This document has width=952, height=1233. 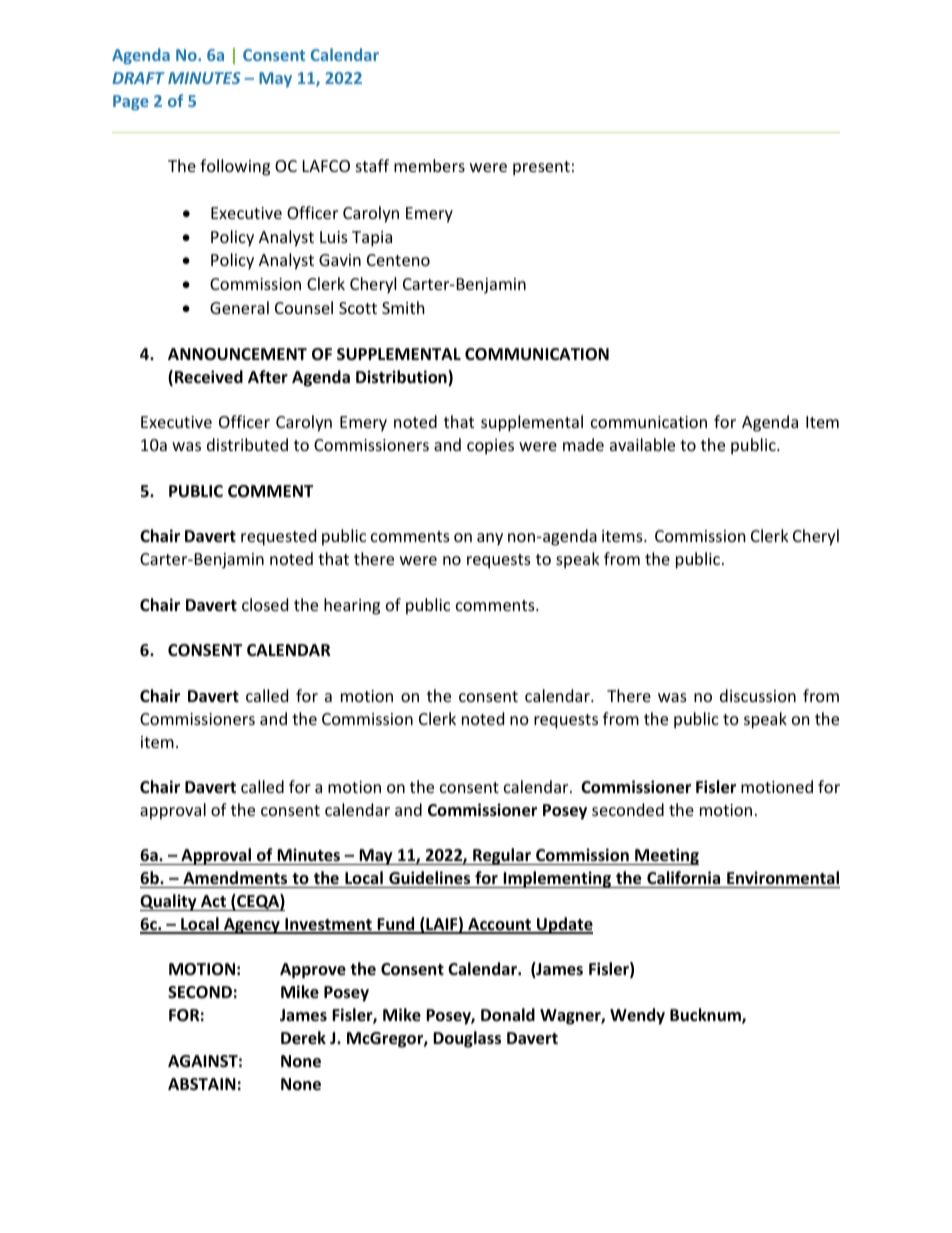 I want to click on Wendy, so click(x=637, y=1016).
